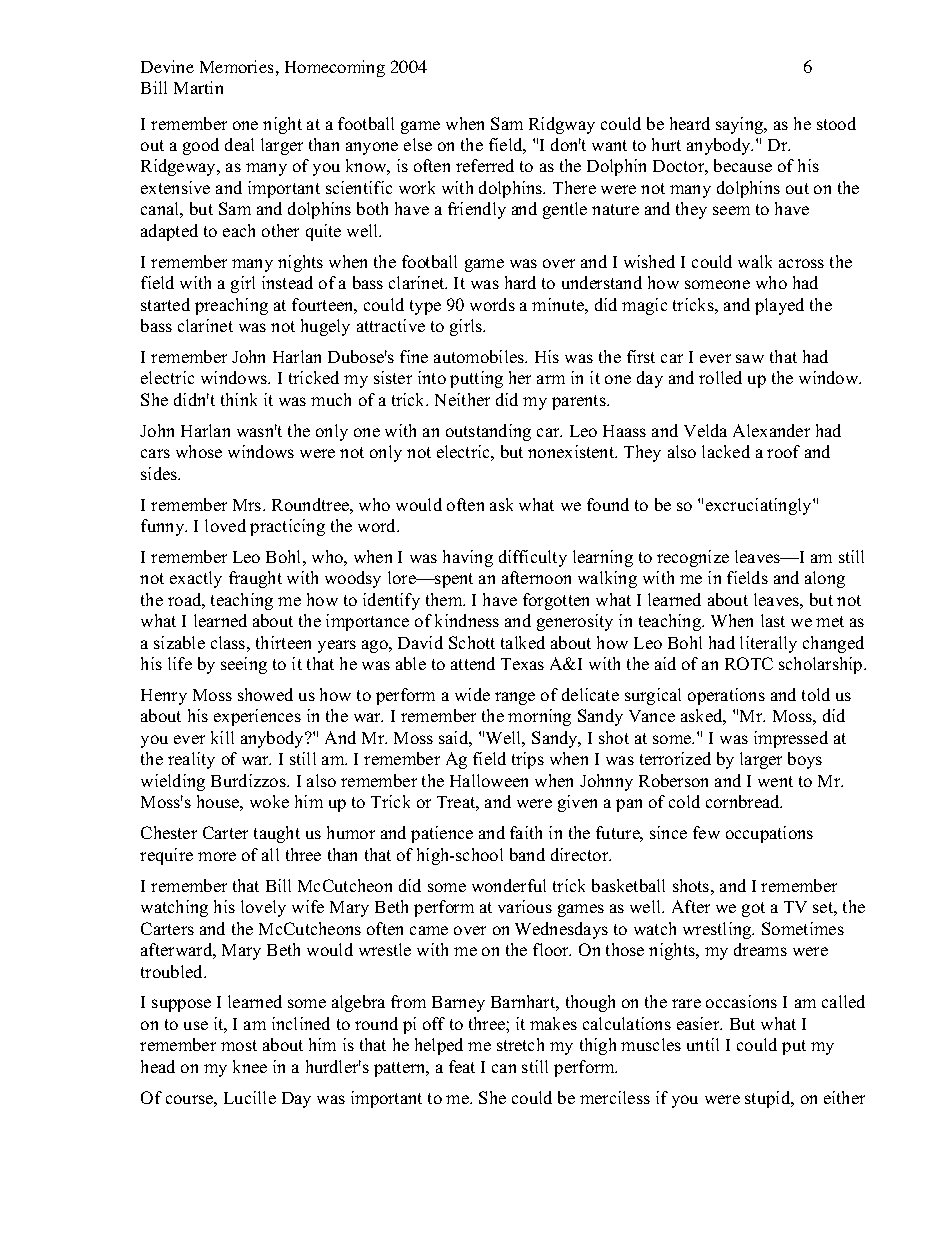 The image size is (952, 1233). What do you see at coordinates (769, 1099) in the screenshot?
I see `stupid` at bounding box center [769, 1099].
